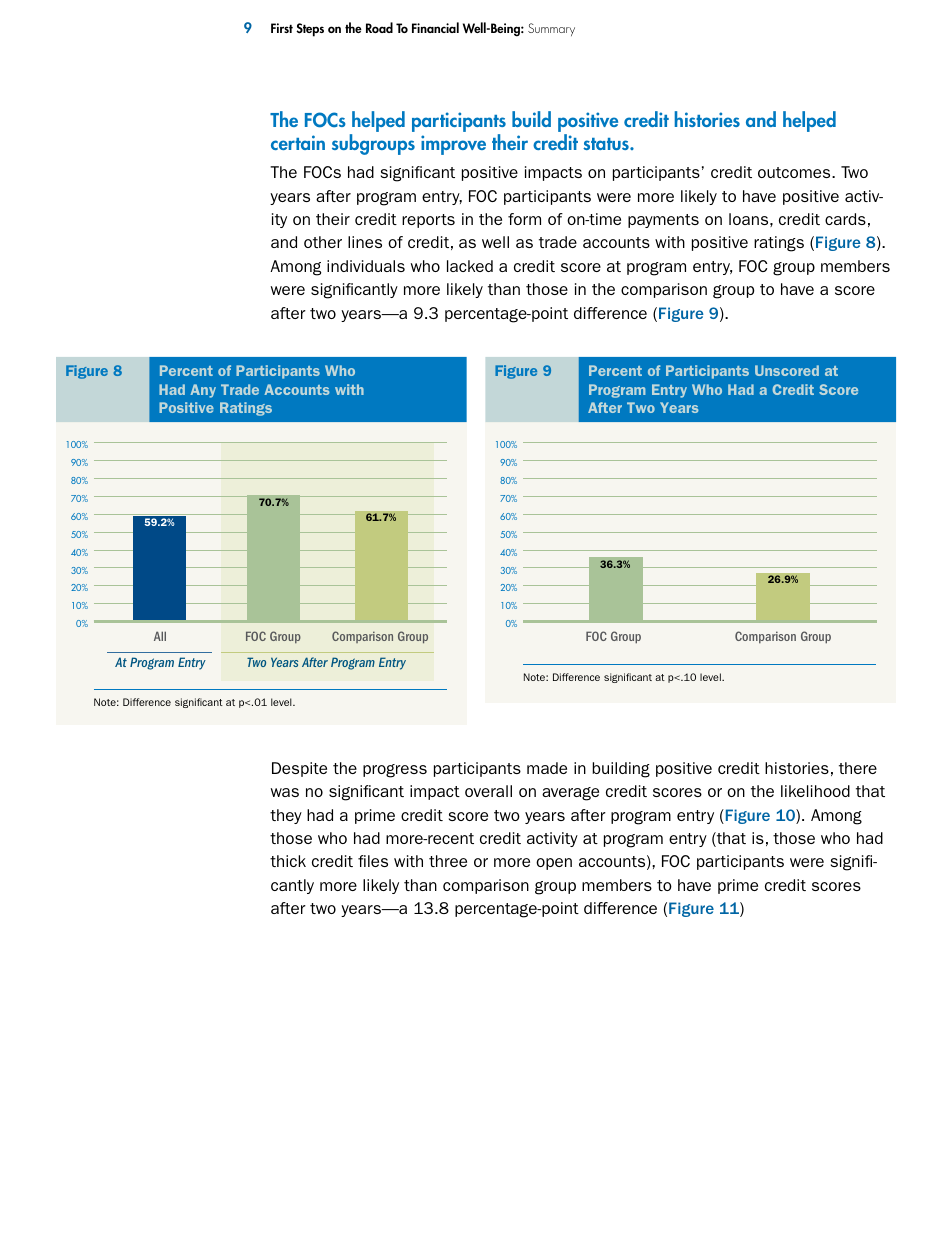  What do you see at coordinates (288, 861) in the screenshot?
I see `thick` at bounding box center [288, 861].
